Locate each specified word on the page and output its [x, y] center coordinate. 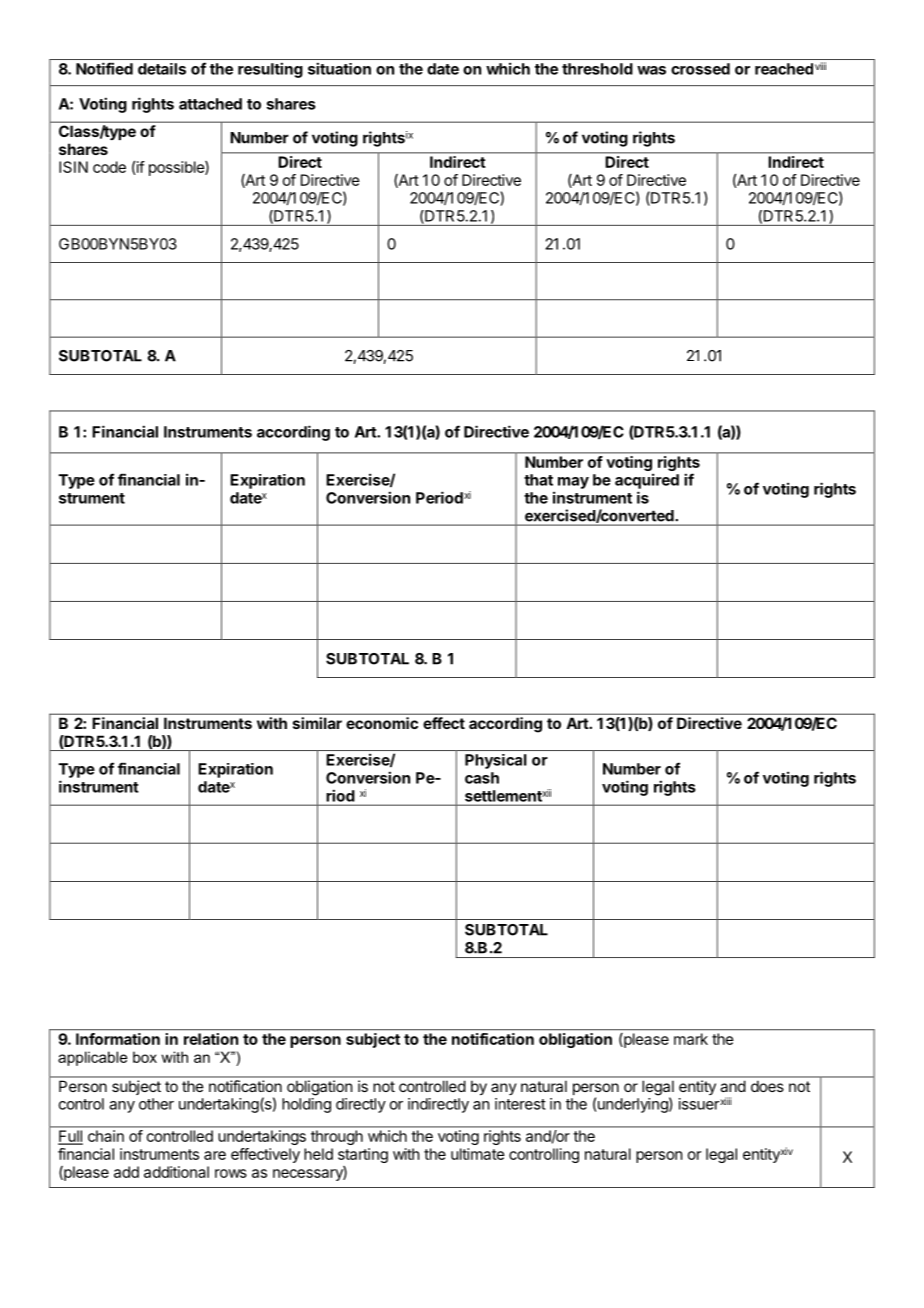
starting [363, 1155]
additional [176, 1172]
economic [382, 723]
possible [177, 168]
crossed [700, 69]
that [538, 480]
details [162, 69]
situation [339, 68]
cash [482, 778]
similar [317, 723]
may [573, 483]
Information [118, 1039]
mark [691, 1039]
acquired [647, 481]
